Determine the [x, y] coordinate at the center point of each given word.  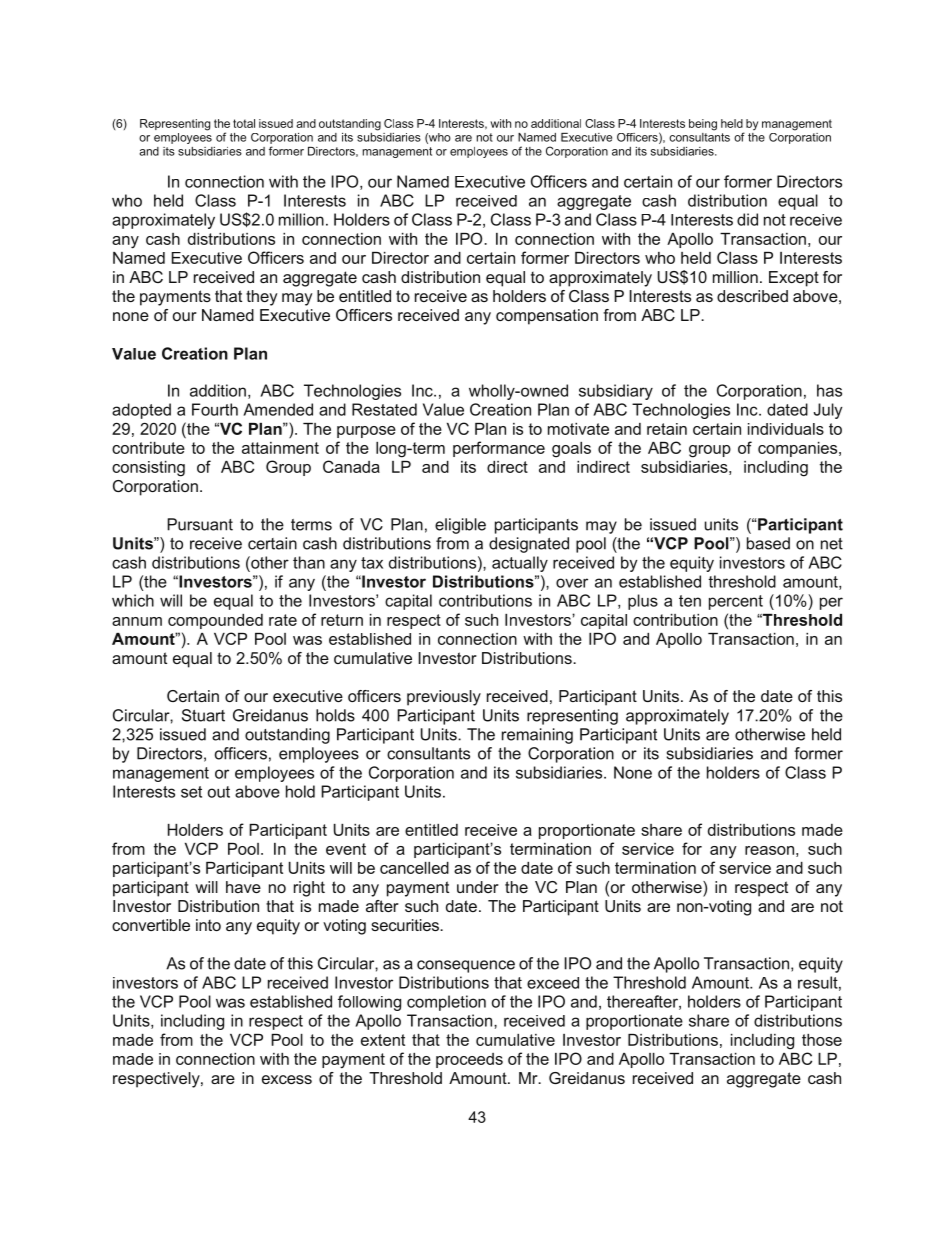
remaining [537, 736]
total [244, 123]
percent [736, 602]
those [822, 1040]
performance [499, 449]
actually [520, 564]
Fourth [215, 409]
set [191, 792]
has [829, 390]
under [478, 887]
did [747, 219]
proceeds [469, 1060]
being [703, 125]
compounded [215, 621]
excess [287, 1079]
